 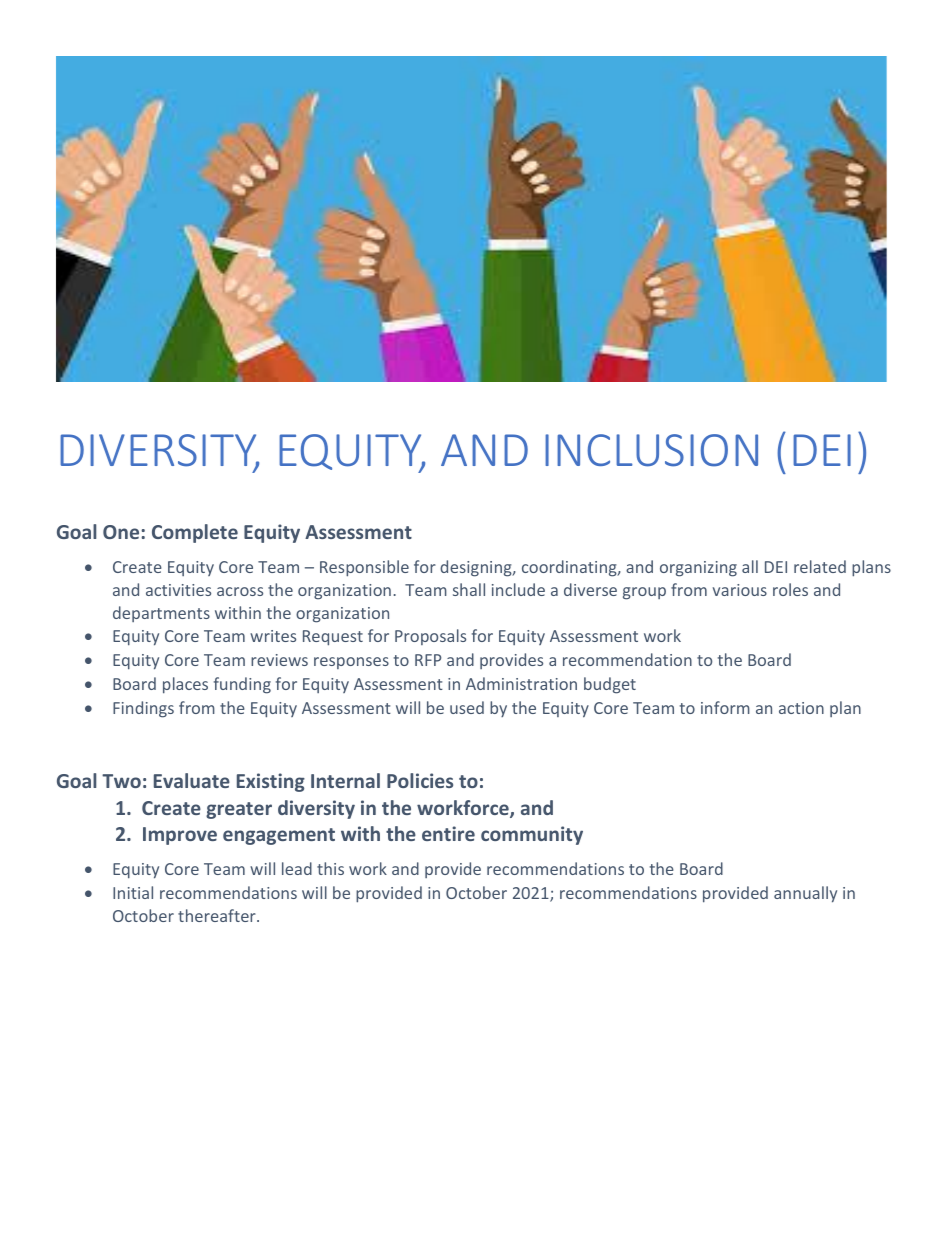 What do you see at coordinates (195, 533) in the screenshot?
I see `Complete` at bounding box center [195, 533].
